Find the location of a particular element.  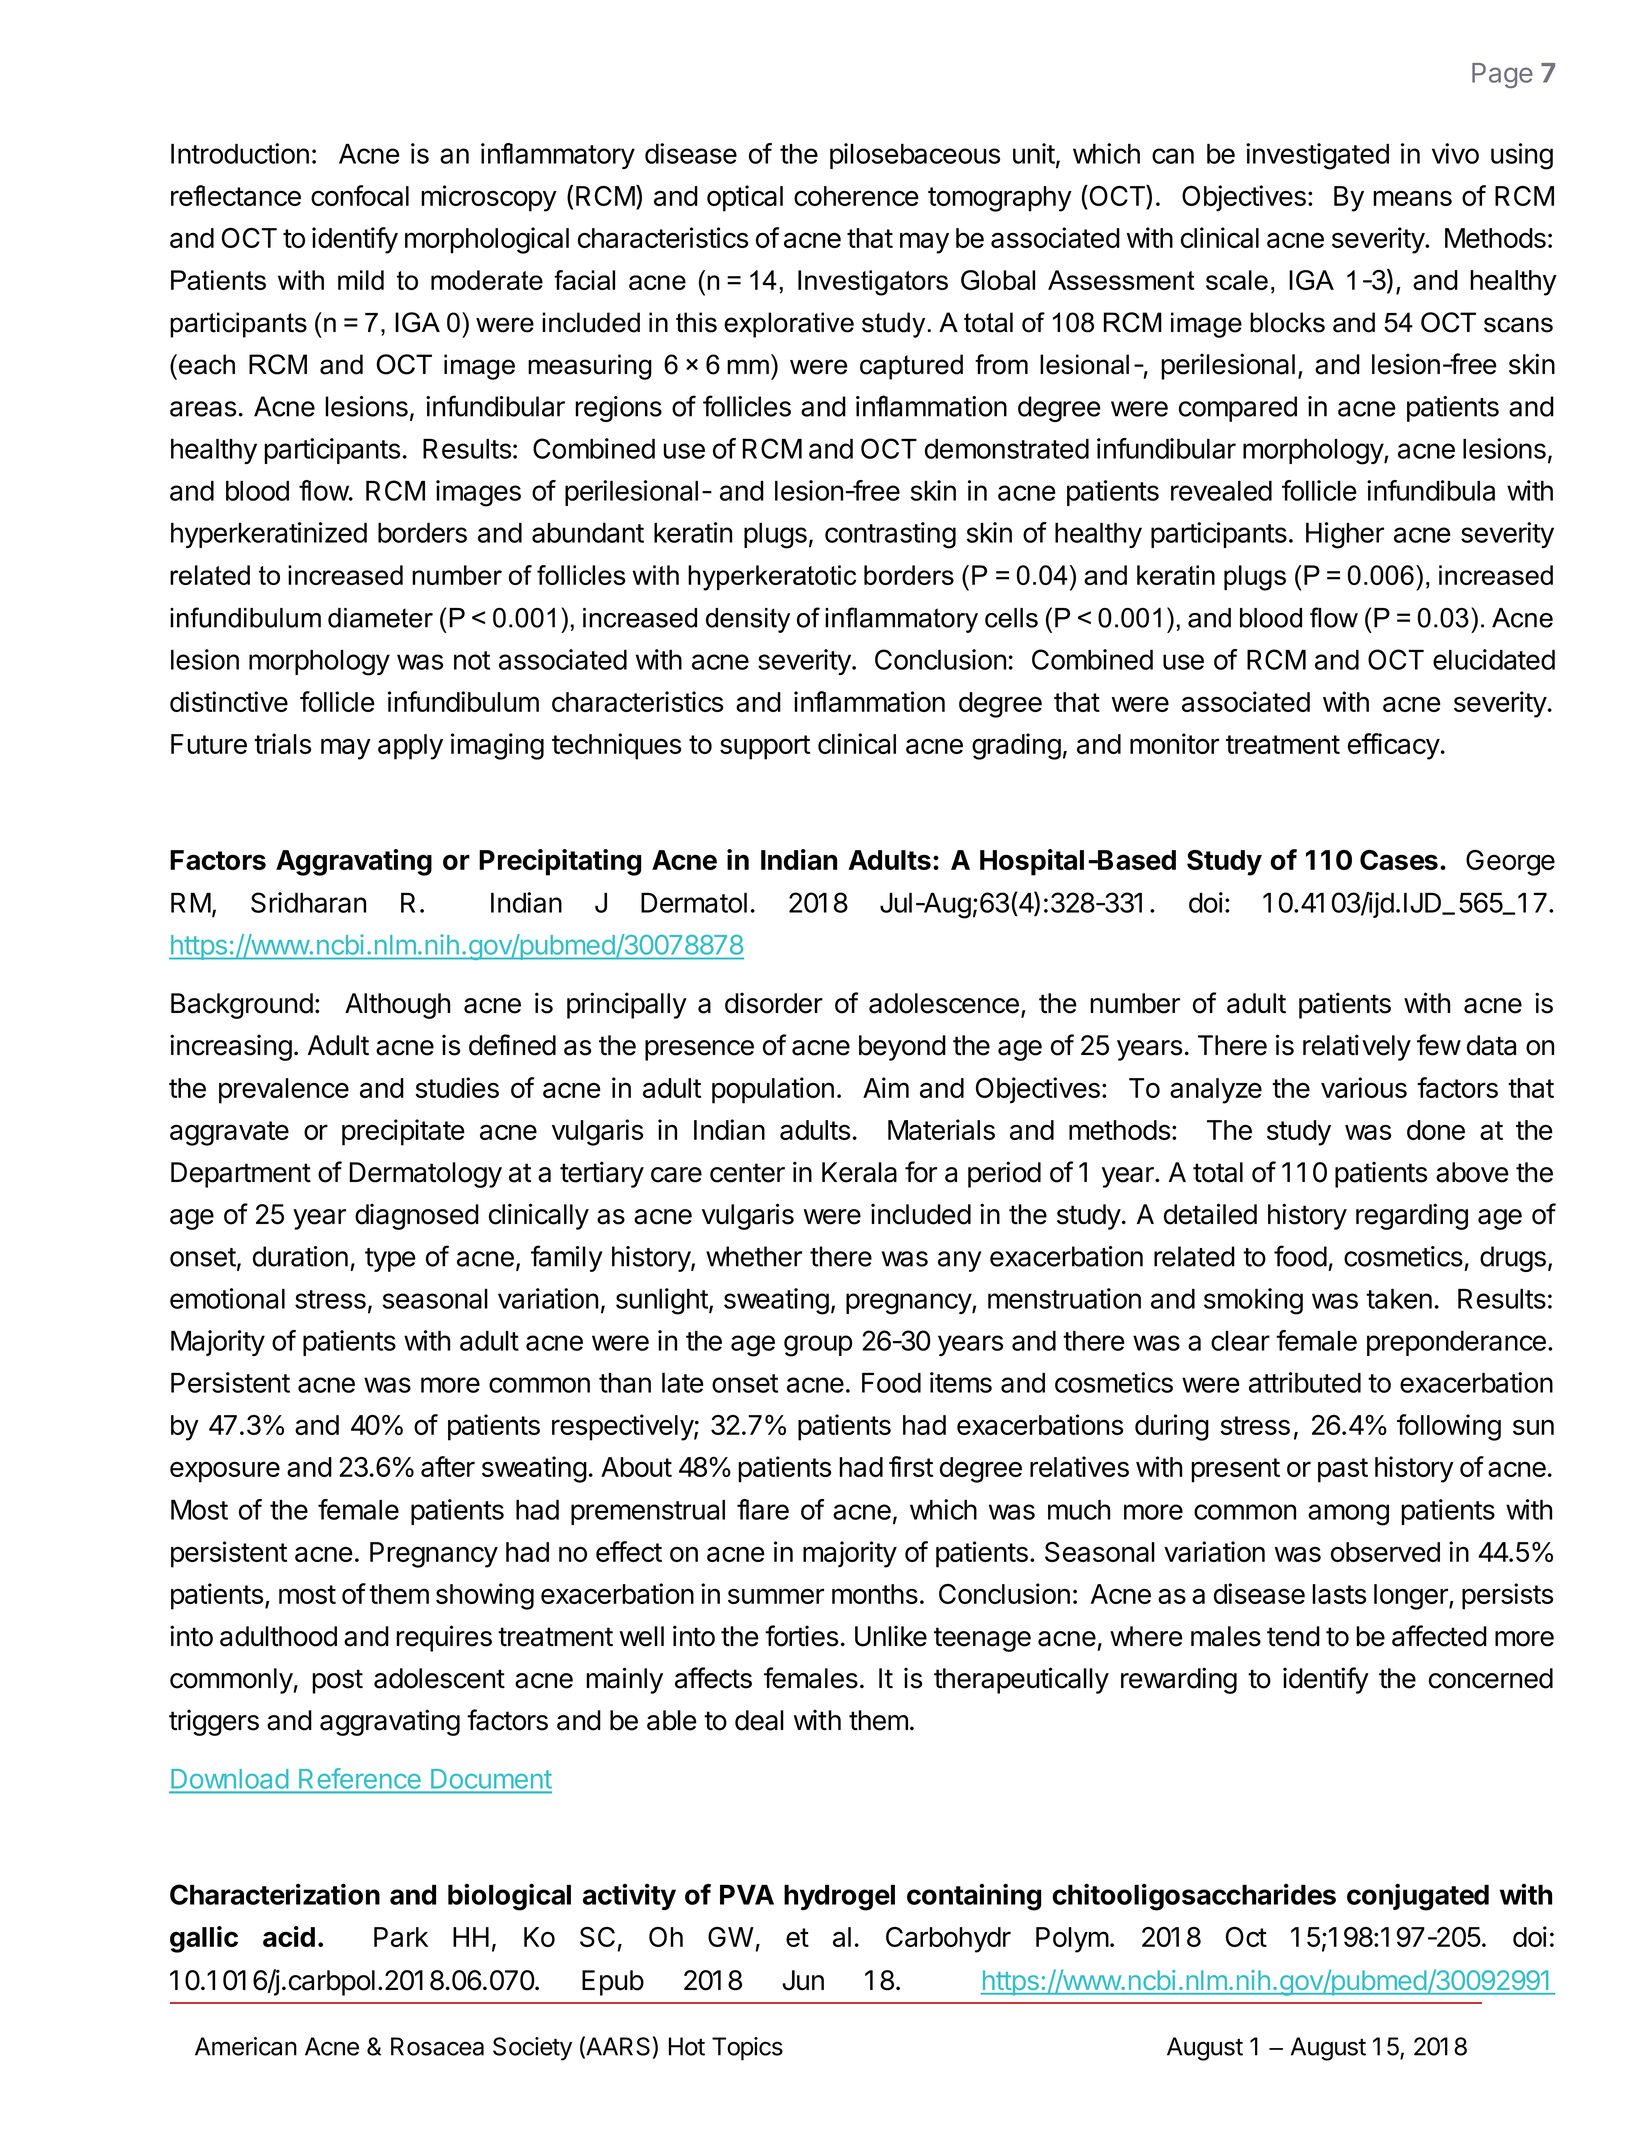

support is located at coordinates (765, 747).
